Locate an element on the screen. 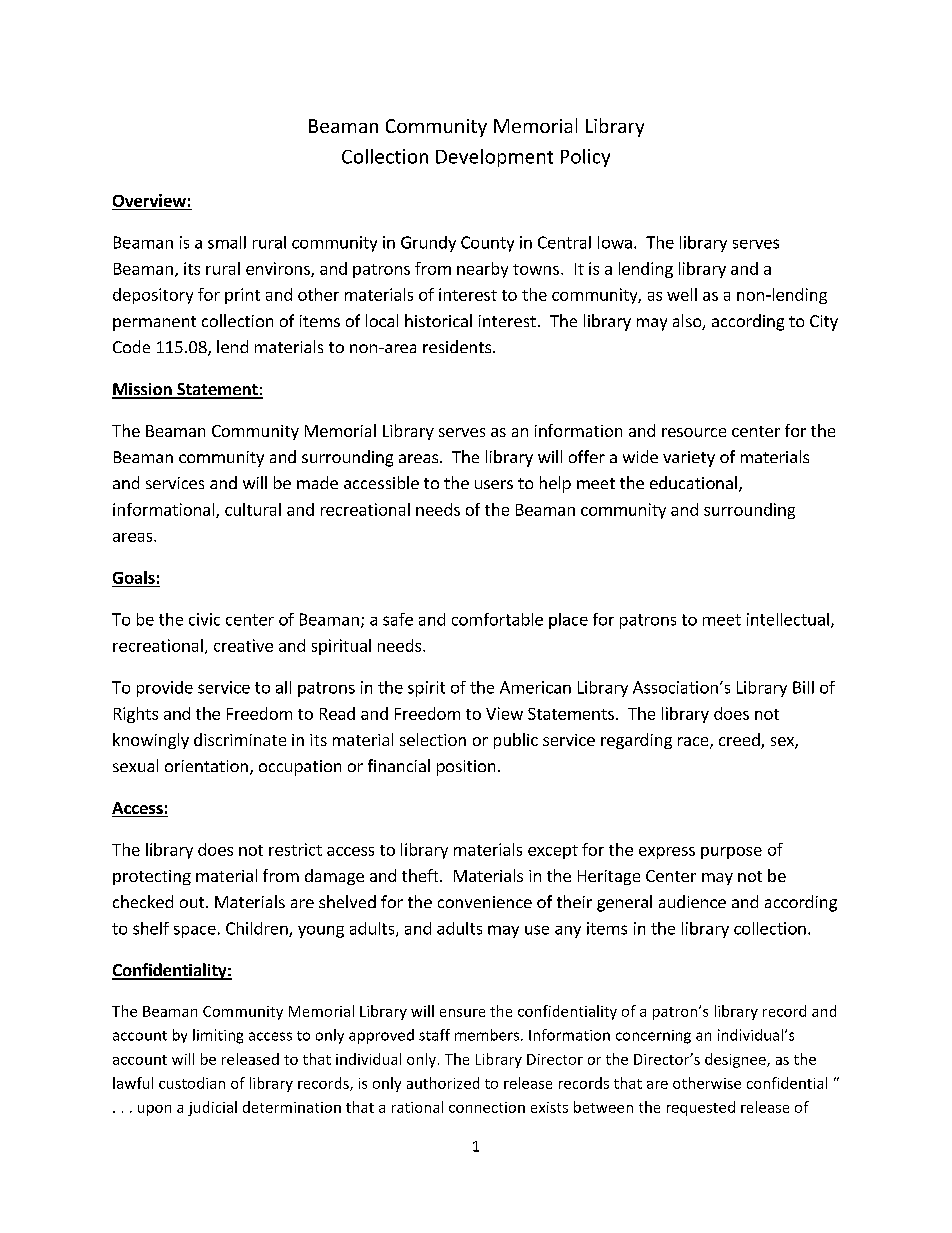 The image size is (952, 1233). small is located at coordinates (227, 242).
